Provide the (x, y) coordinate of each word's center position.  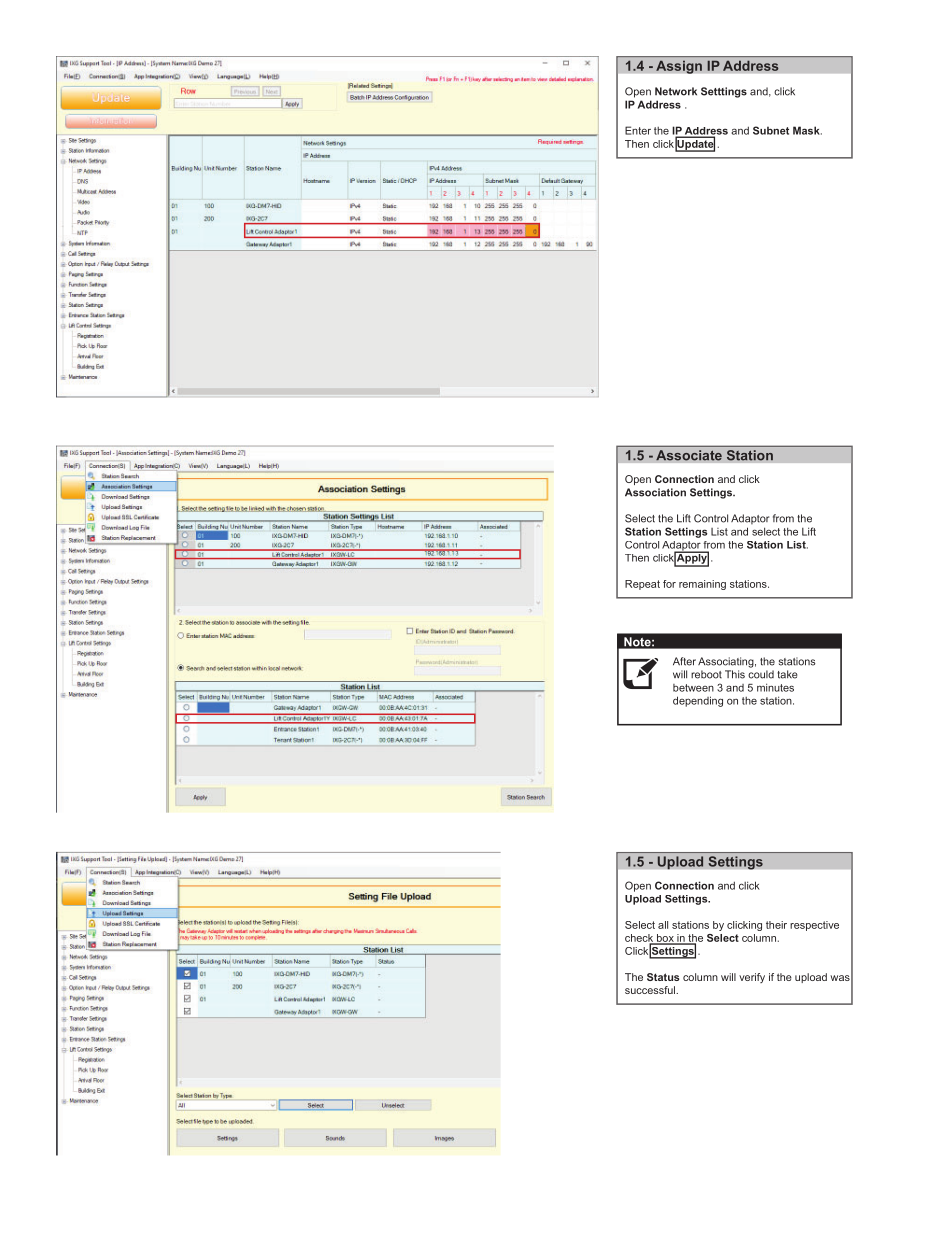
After (684, 661)
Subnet (771, 130)
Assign (679, 67)
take (787, 674)
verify (752, 978)
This (735, 674)
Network (676, 91)
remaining (702, 585)
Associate (689, 455)
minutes (775, 687)
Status (663, 977)
